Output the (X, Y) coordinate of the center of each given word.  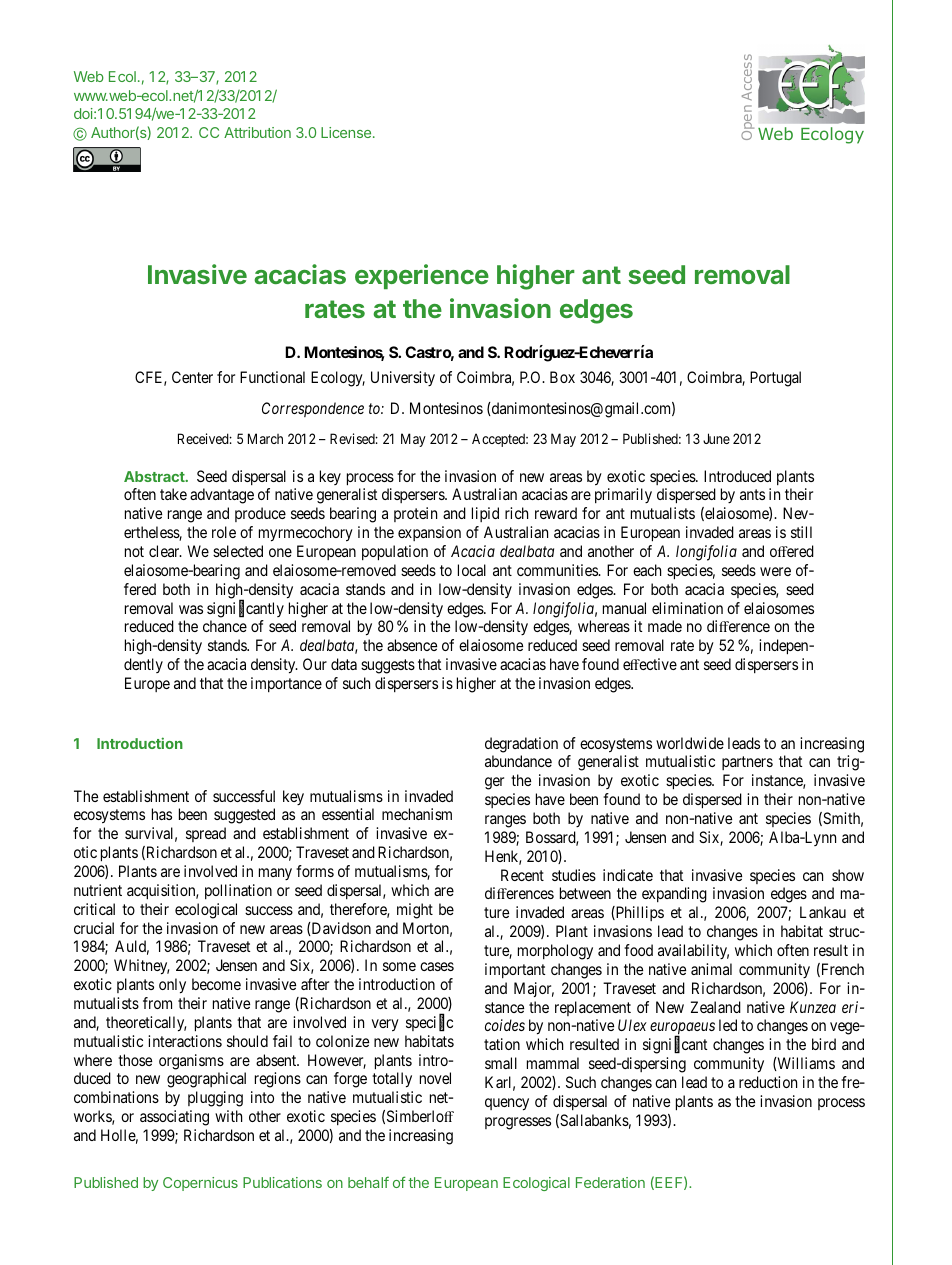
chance (225, 626)
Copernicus (200, 1184)
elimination (687, 608)
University (403, 378)
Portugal (775, 379)
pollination (238, 891)
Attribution (257, 132)
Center (192, 377)
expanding (674, 895)
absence (412, 645)
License (347, 132)
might (415, 911)
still (801, 532)
